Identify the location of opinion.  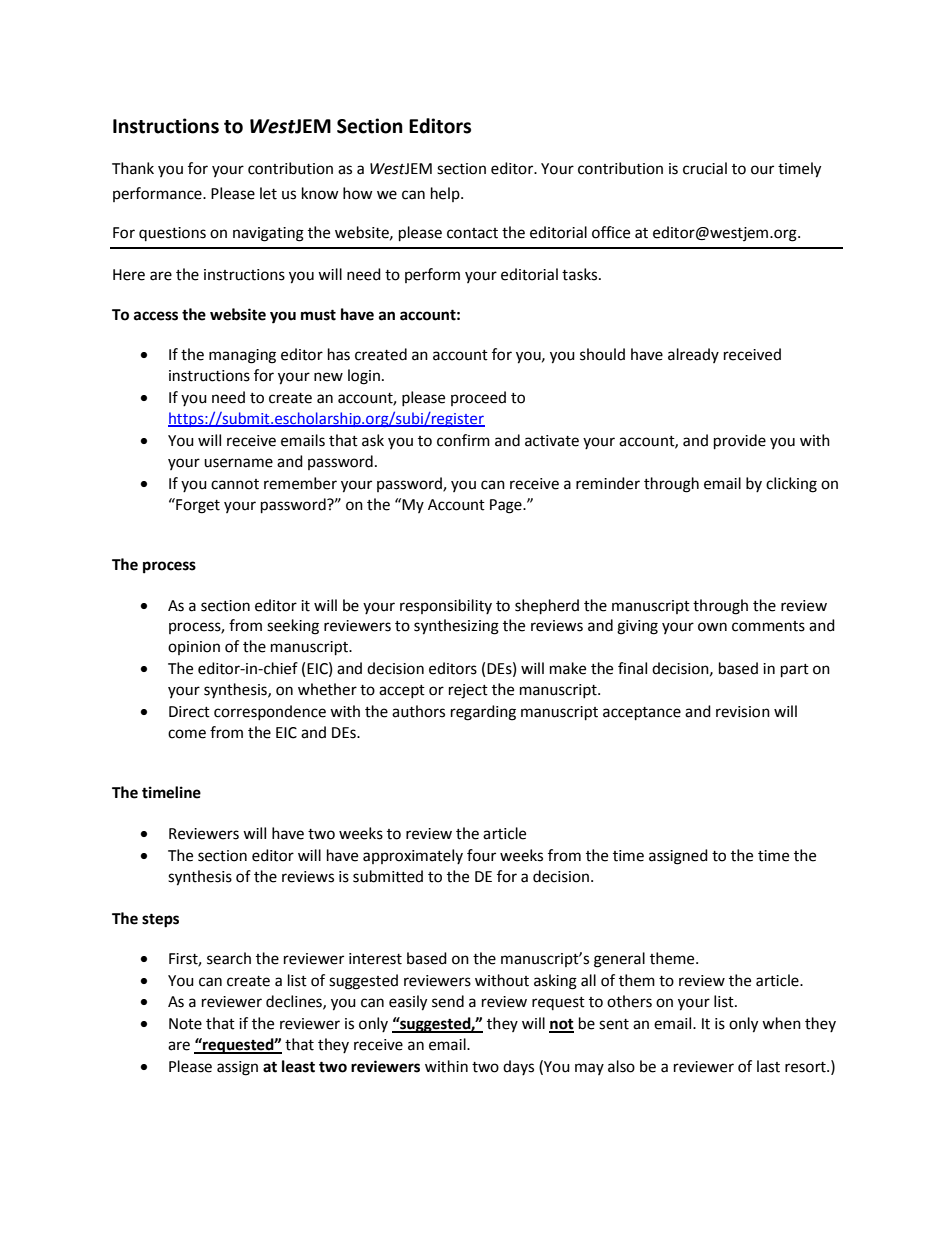
(194, 648).
